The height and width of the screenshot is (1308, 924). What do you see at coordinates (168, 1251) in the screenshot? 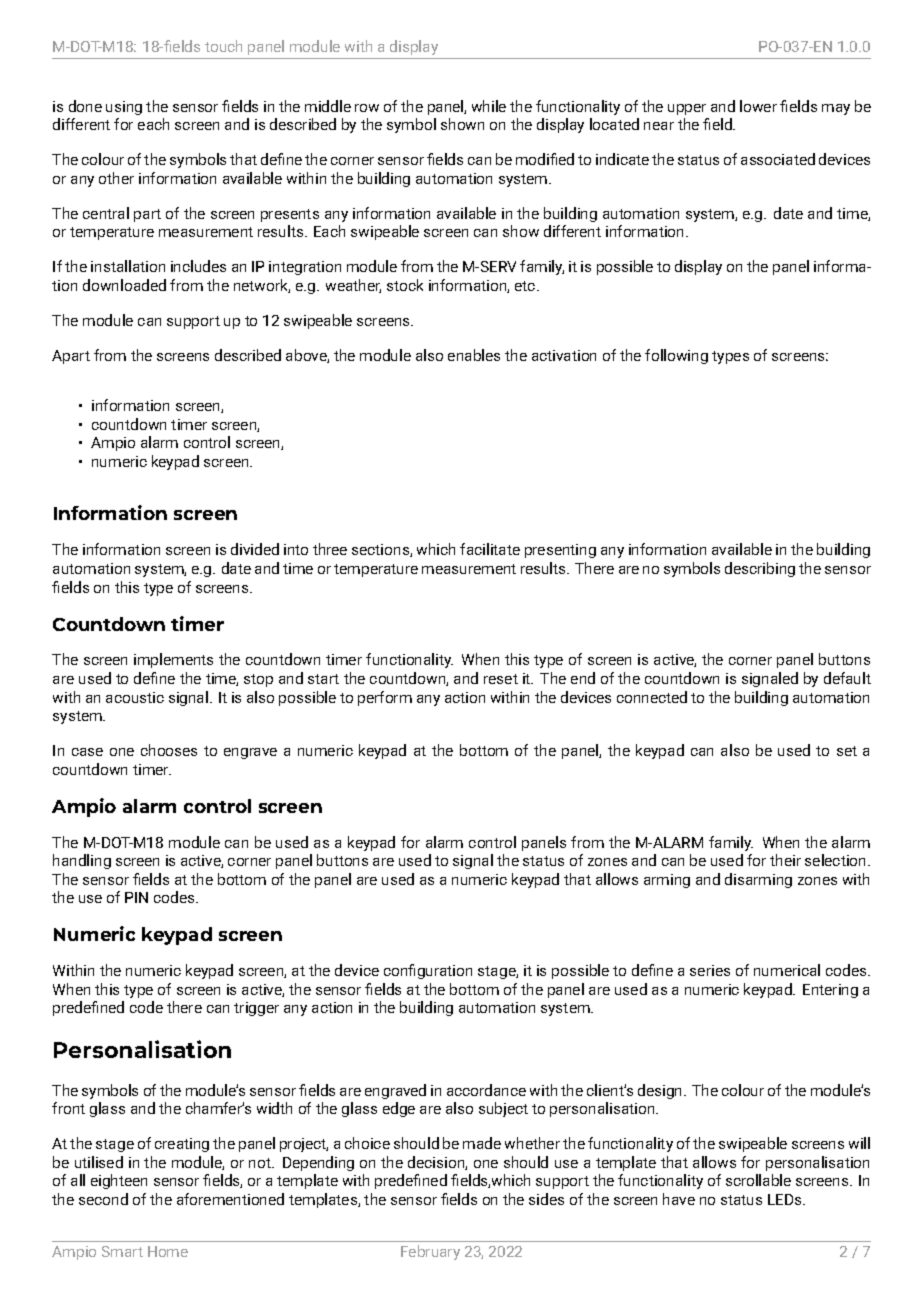
I see `Home` at bounding box center [168, 1251].
